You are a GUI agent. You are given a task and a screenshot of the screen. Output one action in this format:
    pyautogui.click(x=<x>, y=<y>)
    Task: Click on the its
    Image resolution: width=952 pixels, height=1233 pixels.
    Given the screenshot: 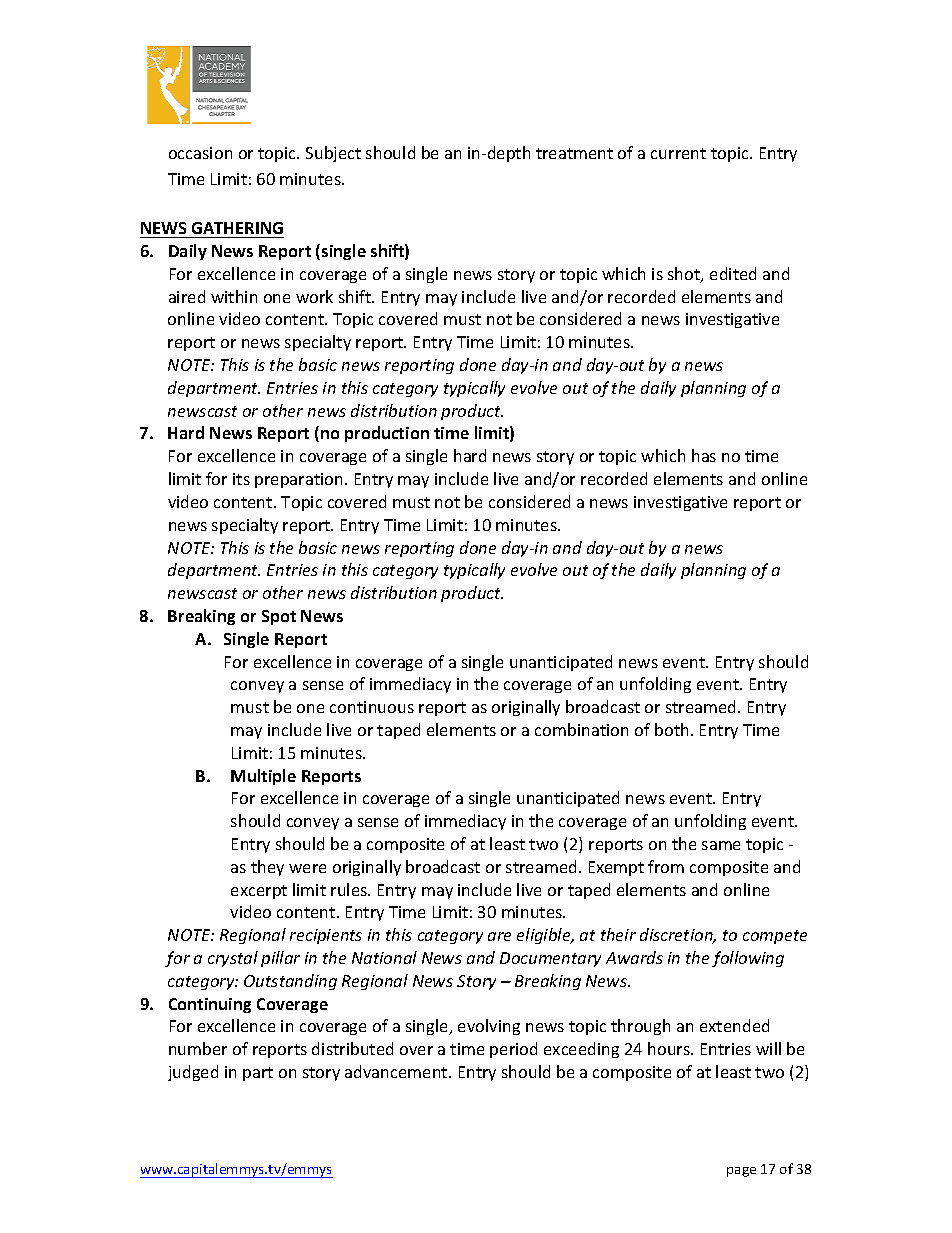 What is the action you would take?
    pyautogui.click(x=241, y=479)
